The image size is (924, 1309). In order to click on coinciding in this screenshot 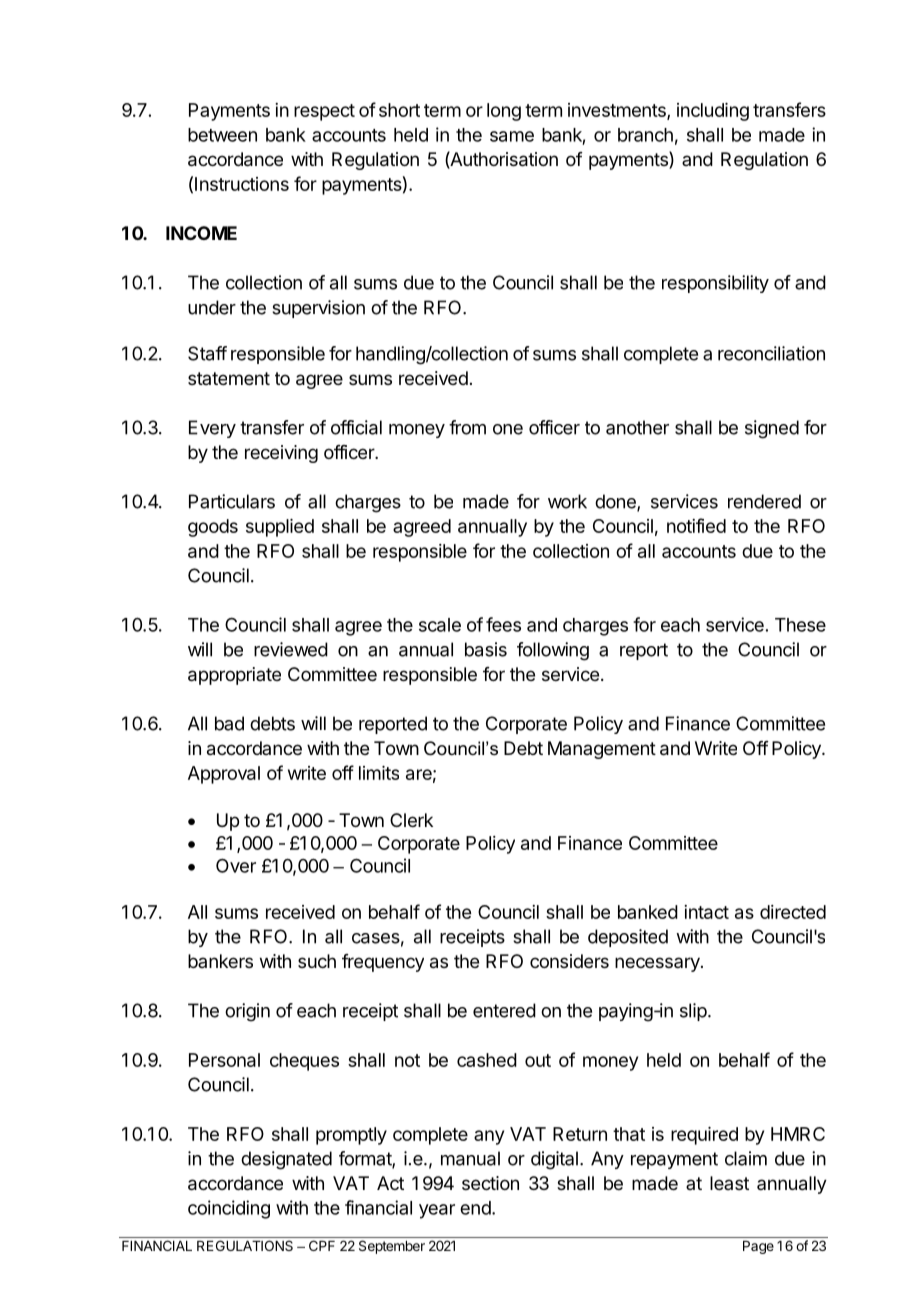, I will do `click(229, 1209)`.
